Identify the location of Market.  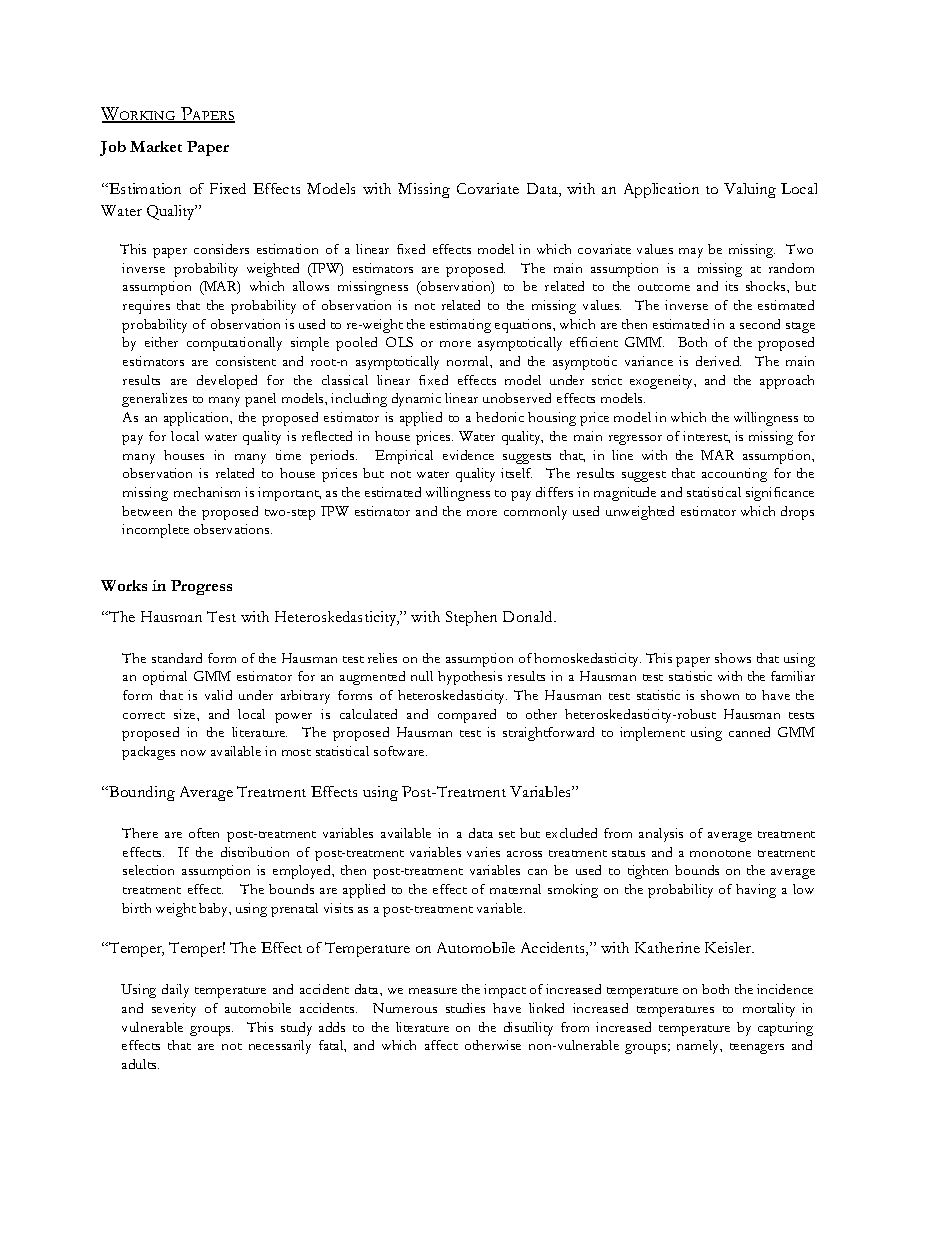
(156, 146).
